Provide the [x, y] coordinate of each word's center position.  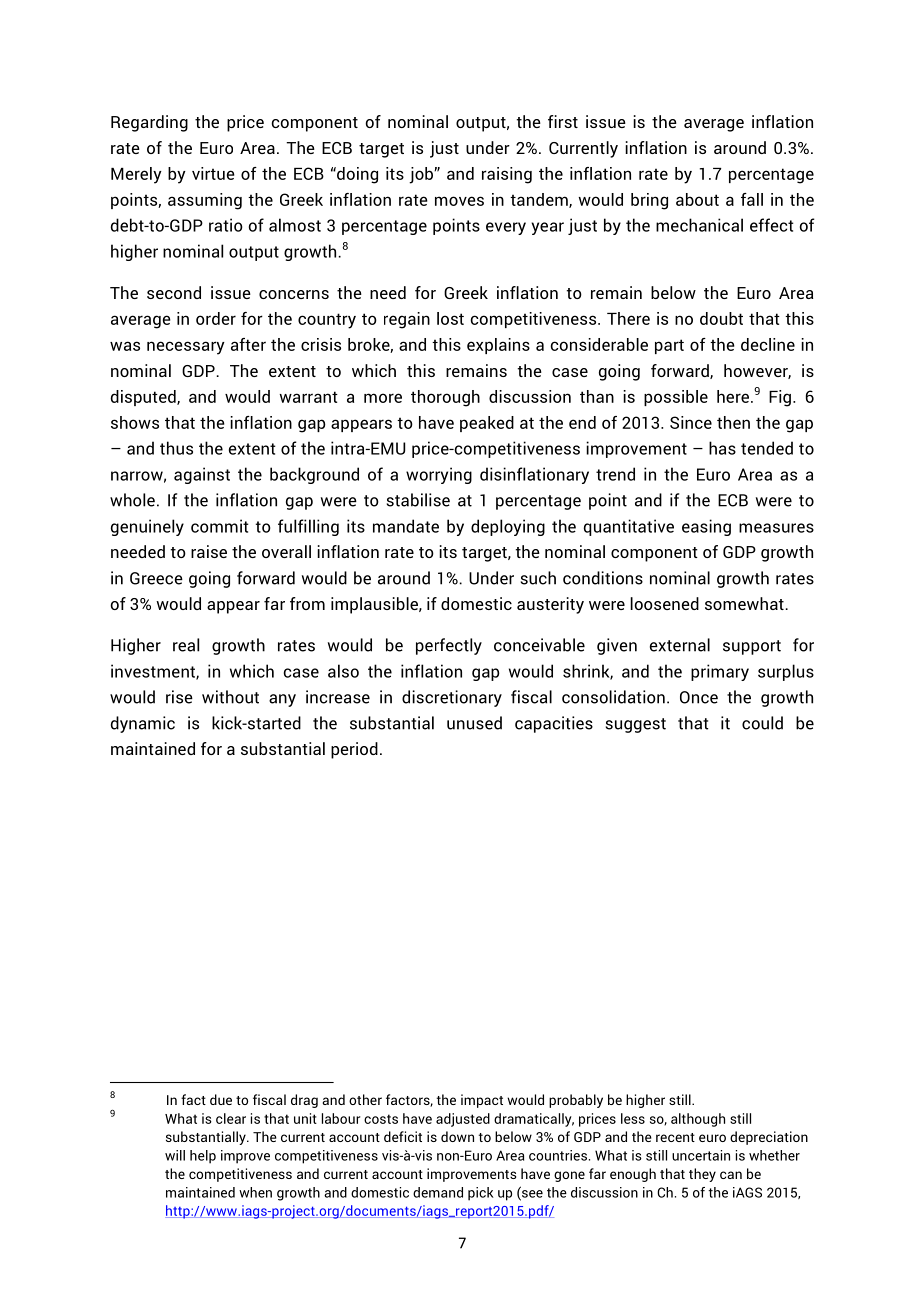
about [697, 199]
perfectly [449, 646]
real [186, 645]
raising [507, 175]
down [457, 1136]
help [203, 1157]
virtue [213, 173]
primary [720, 672]
